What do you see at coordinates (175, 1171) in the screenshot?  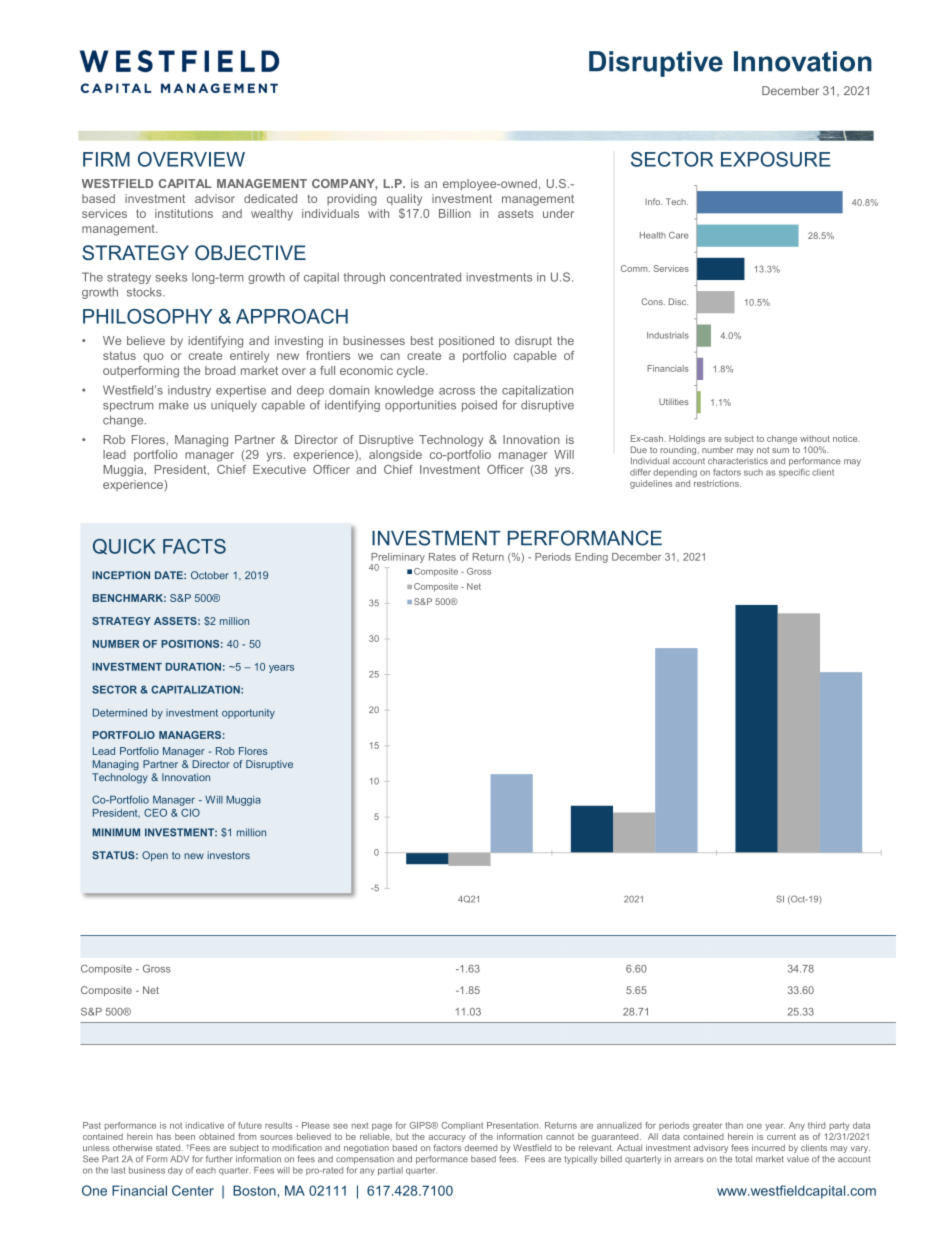 I see `day` at bounding box center [175, 1171].
